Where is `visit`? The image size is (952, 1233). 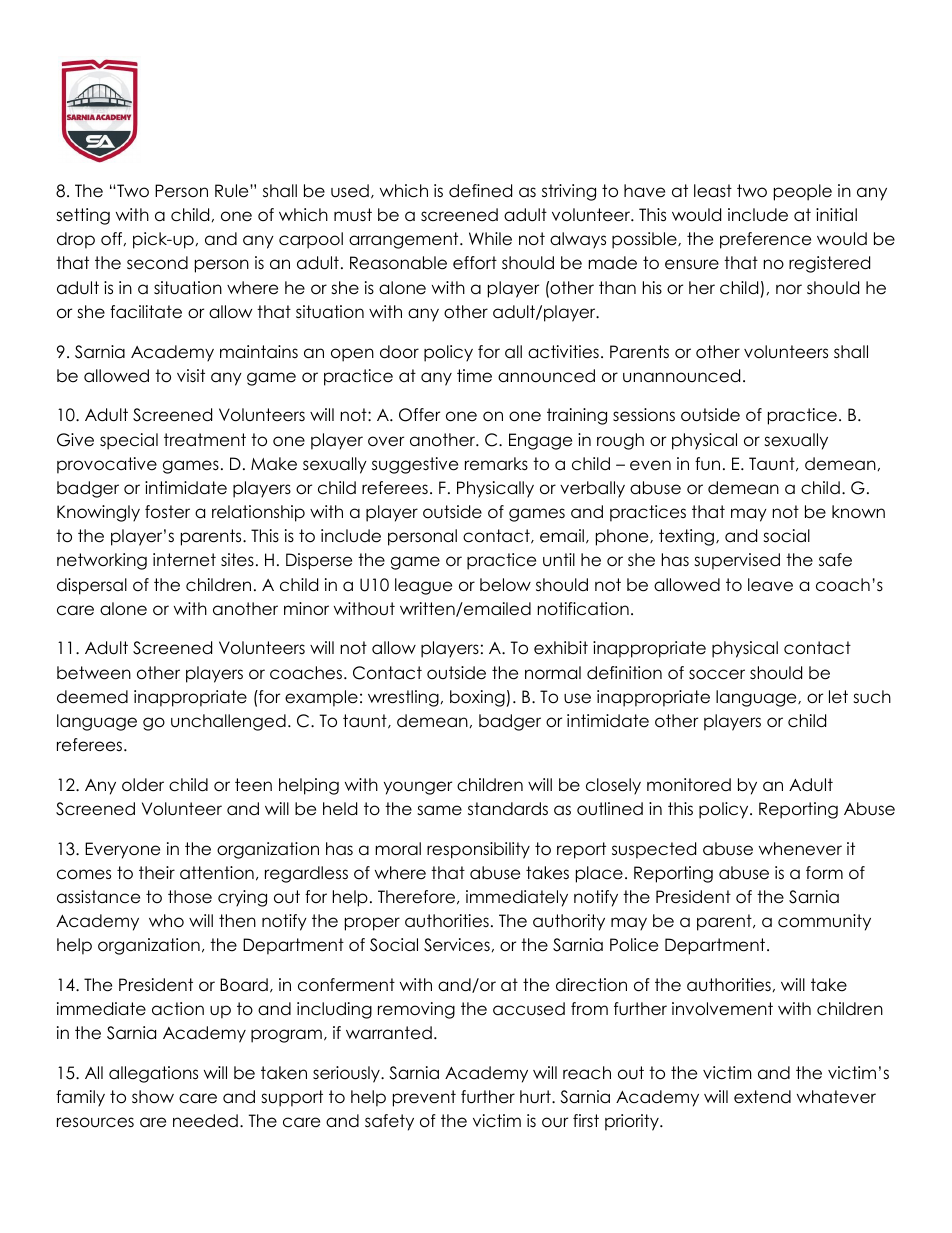
visit is located at coordinates (191, 375).
